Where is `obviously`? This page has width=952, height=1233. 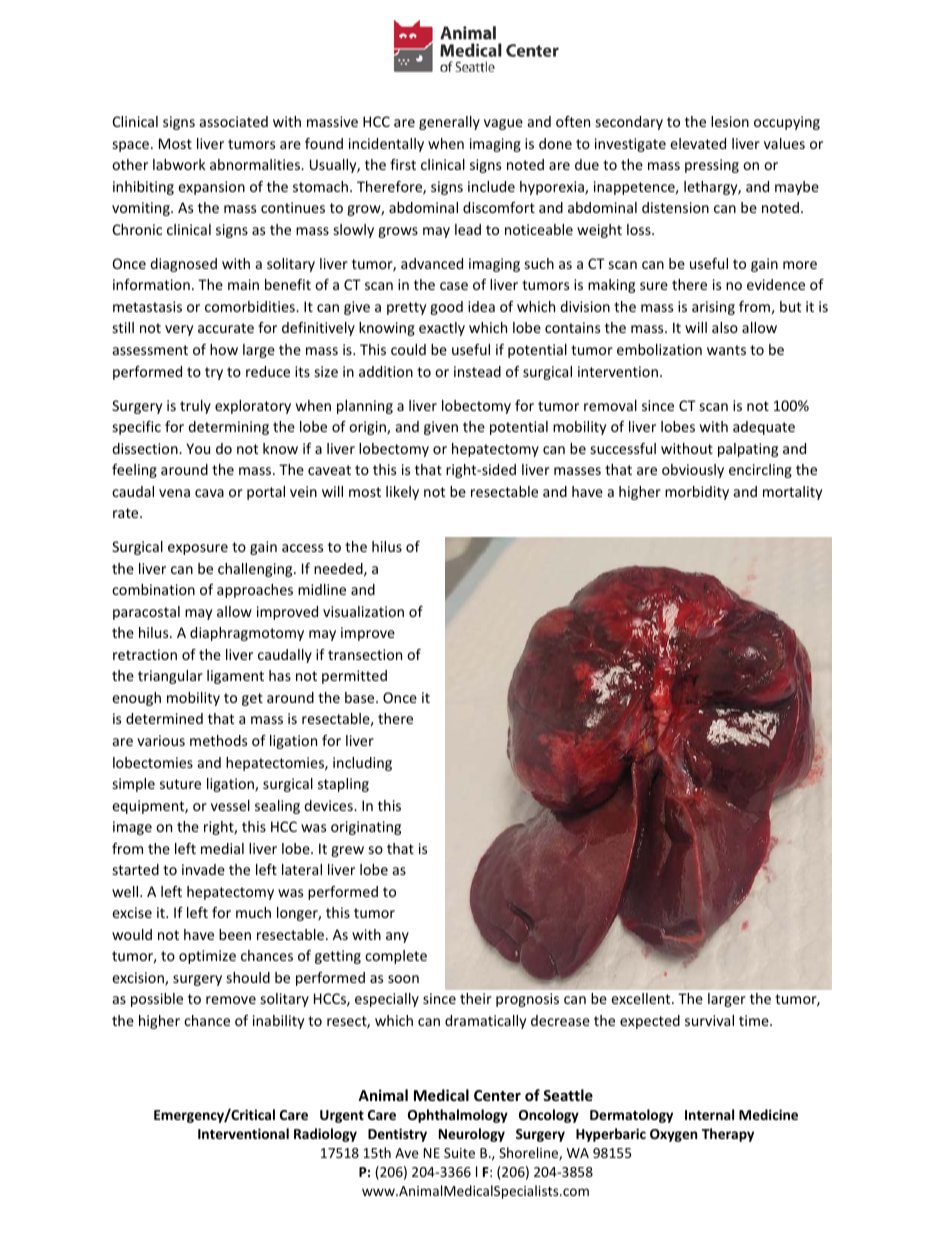
obviously is located at coordinates (693, 471).
